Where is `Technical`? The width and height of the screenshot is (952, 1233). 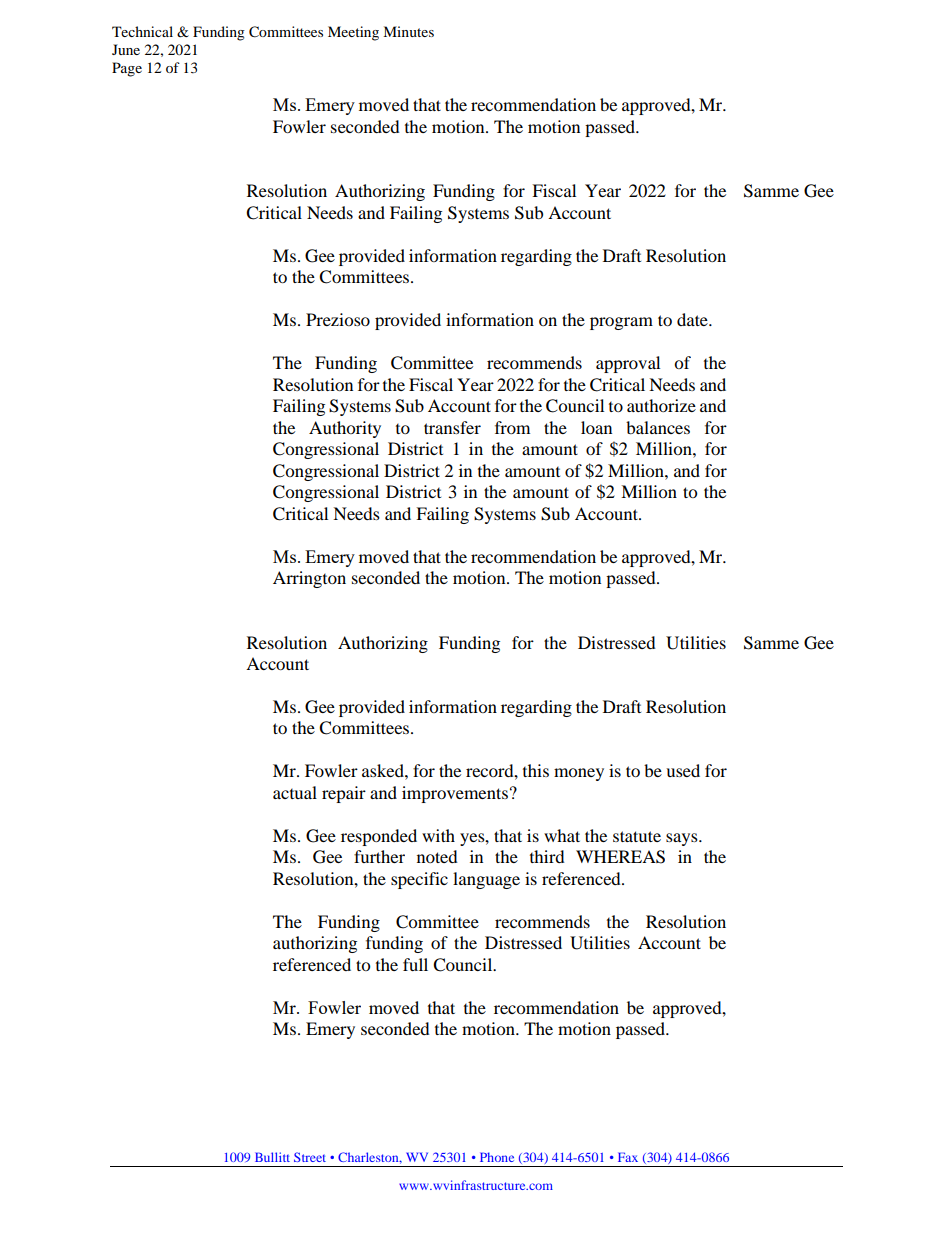
Technical is located at coordinates (142, 31).
